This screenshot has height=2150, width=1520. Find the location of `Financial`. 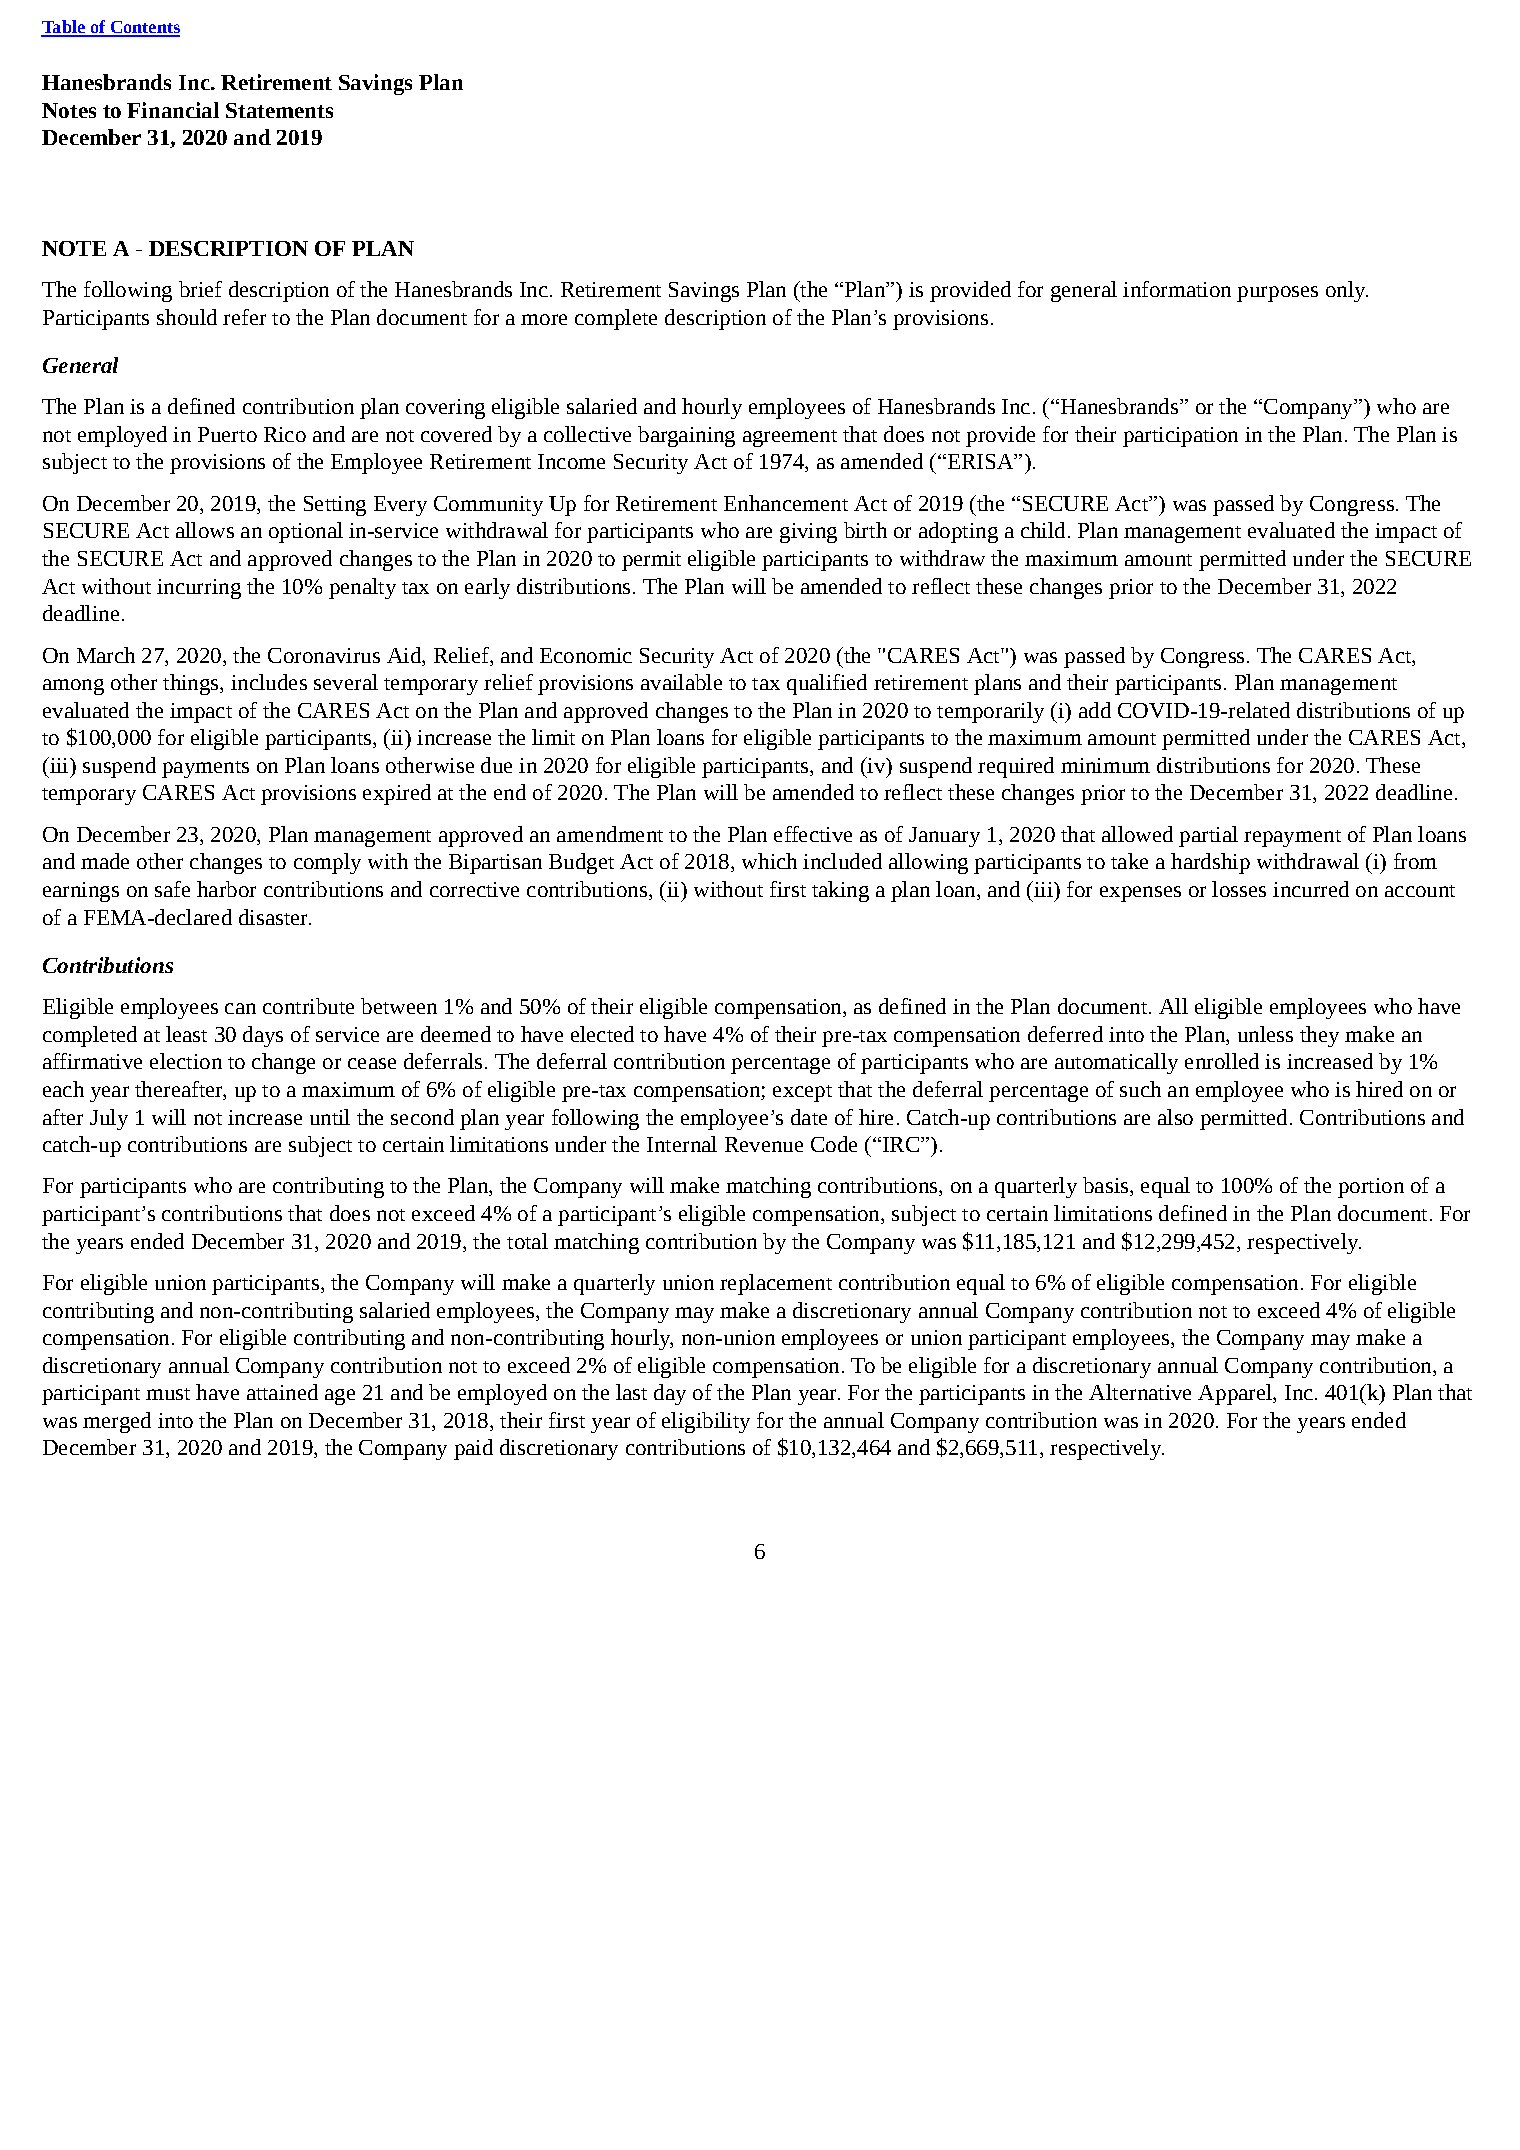

Financial is located at coordinates (173, 110).
